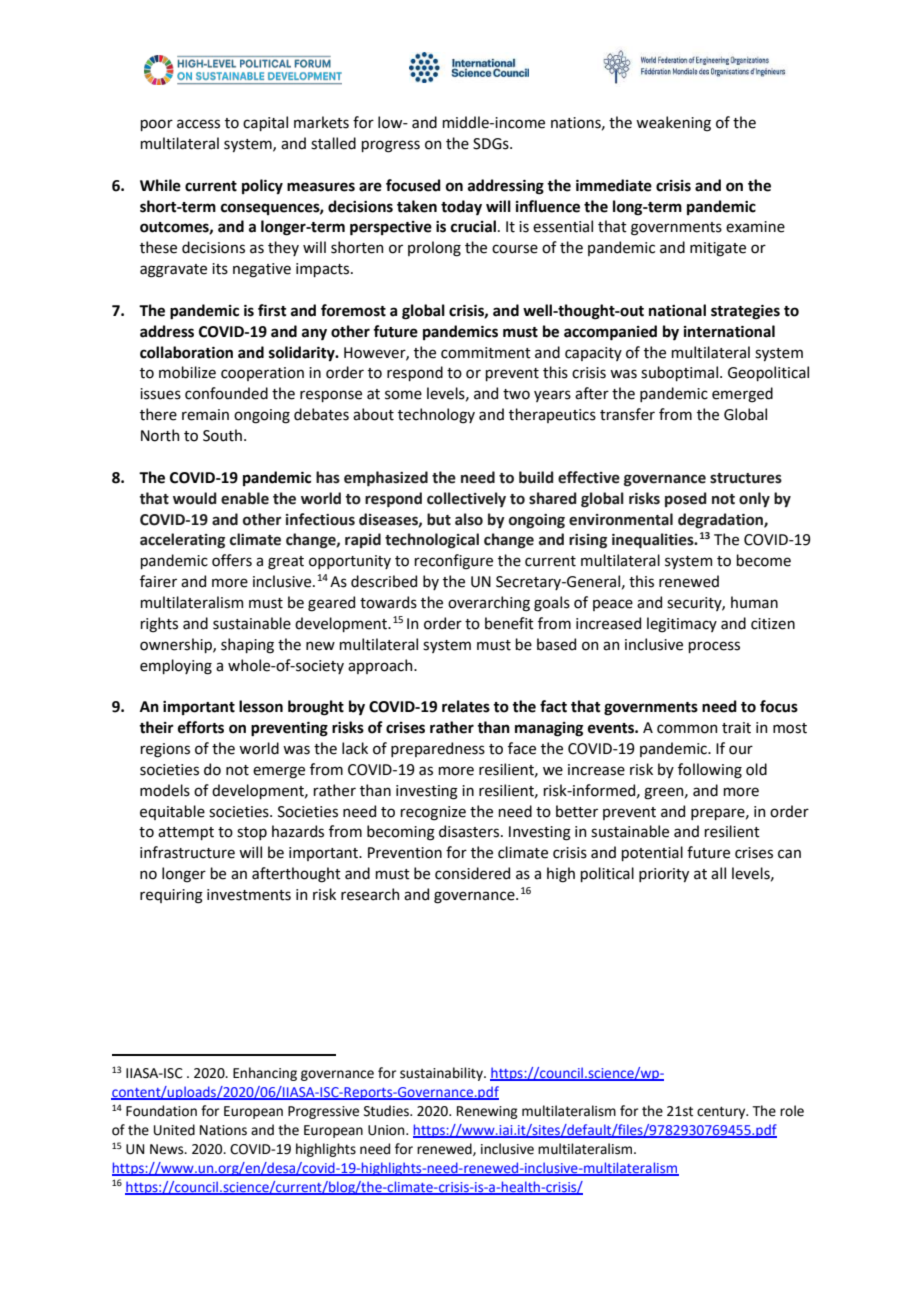 The height and width of the screenshot is (1308, 924). What do you see at coordinates (509, 623) in the screenshot?
I see `benefit` at bounding box center [509, 623].
